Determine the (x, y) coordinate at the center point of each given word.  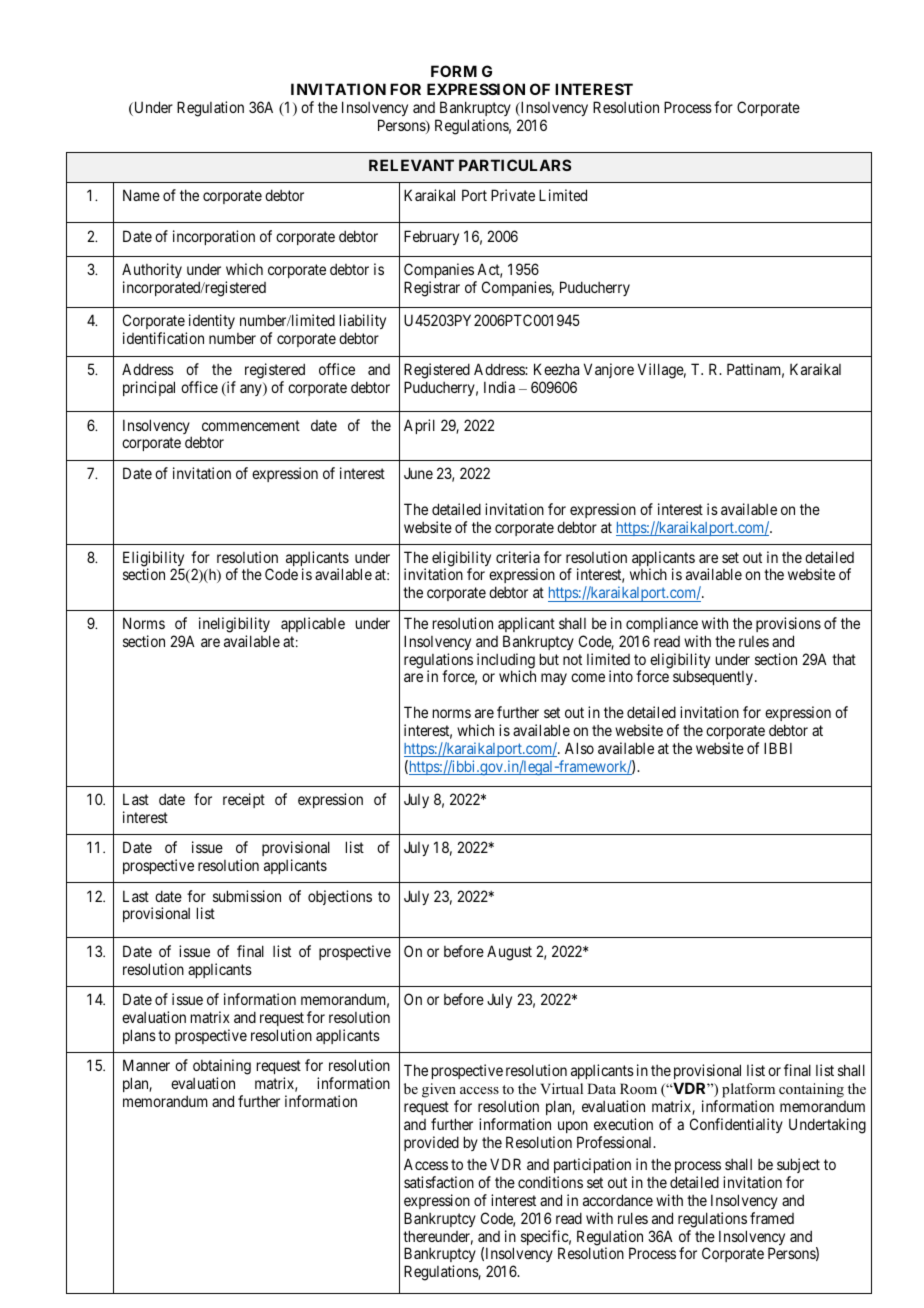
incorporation (214, 237)
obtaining (222, 1068)
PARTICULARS (515, 165)
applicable (313, 624)
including (506, 662)
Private (513, 195)
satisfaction (439, 1182)
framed (772, 1218)
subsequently (713, 677)
